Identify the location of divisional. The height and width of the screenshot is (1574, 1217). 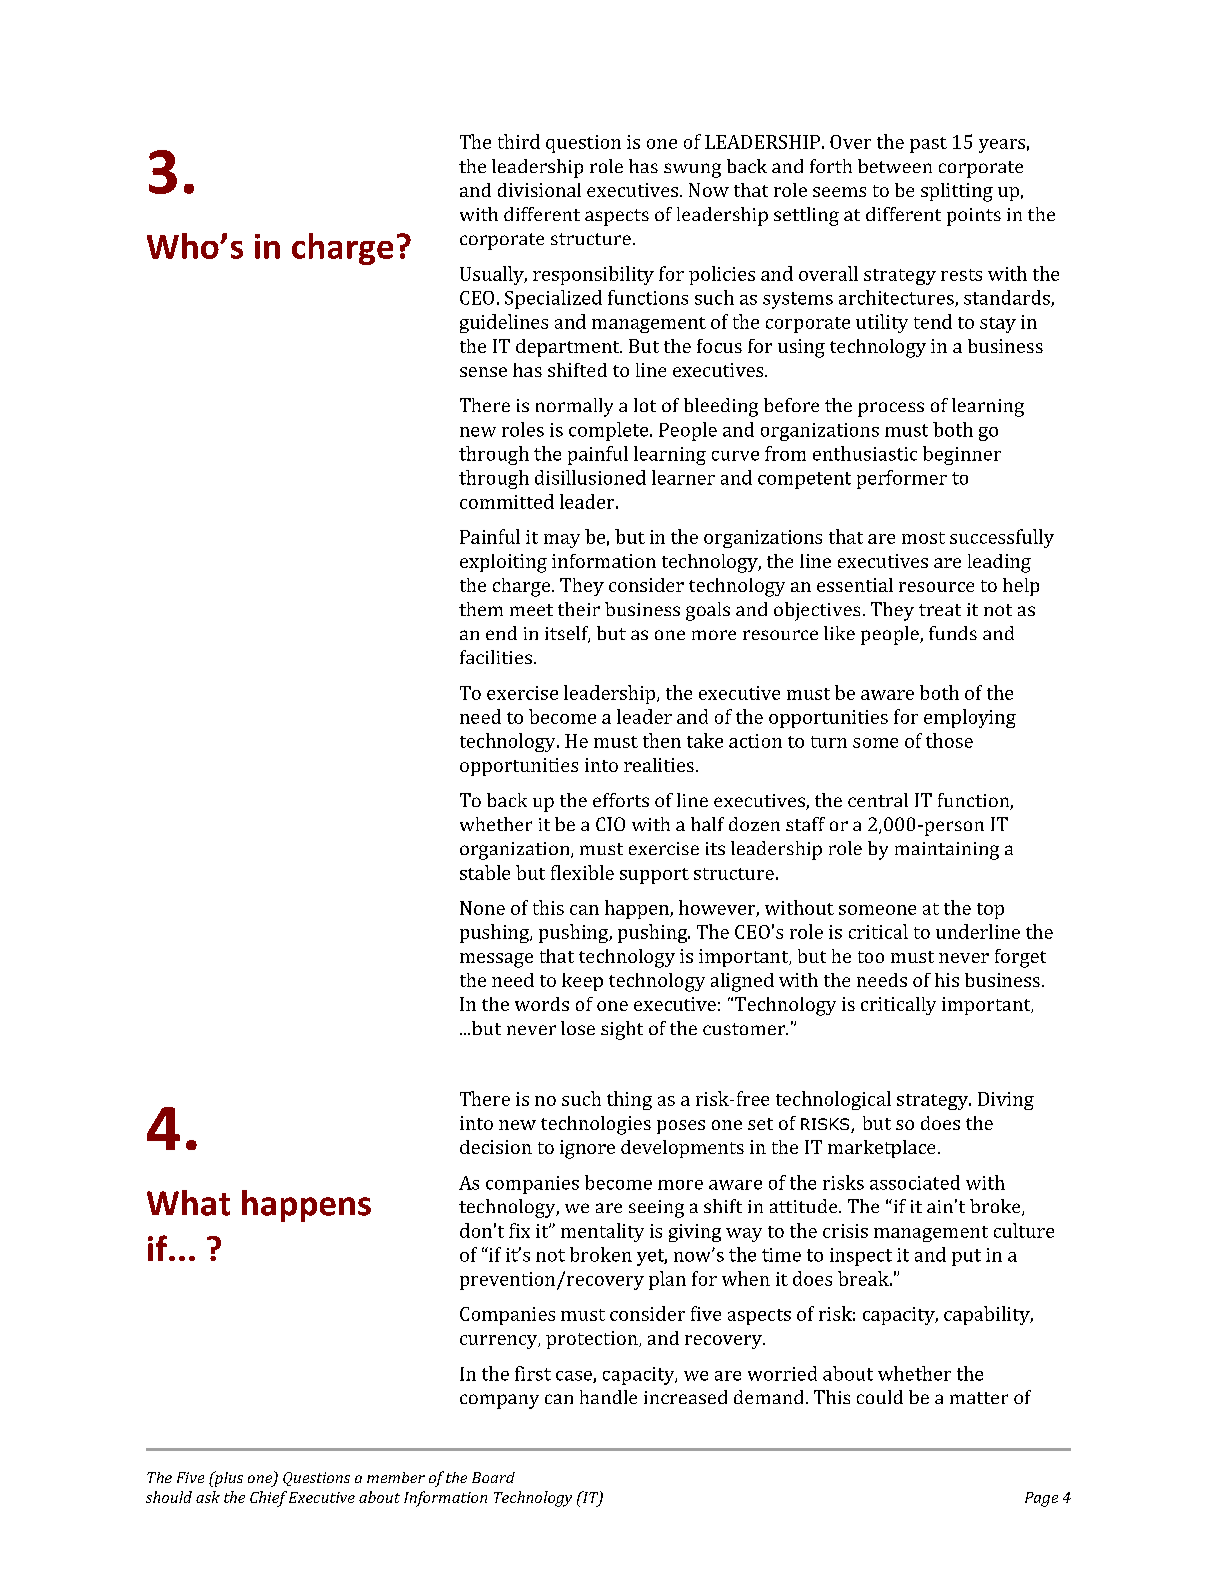
(539, 190).
